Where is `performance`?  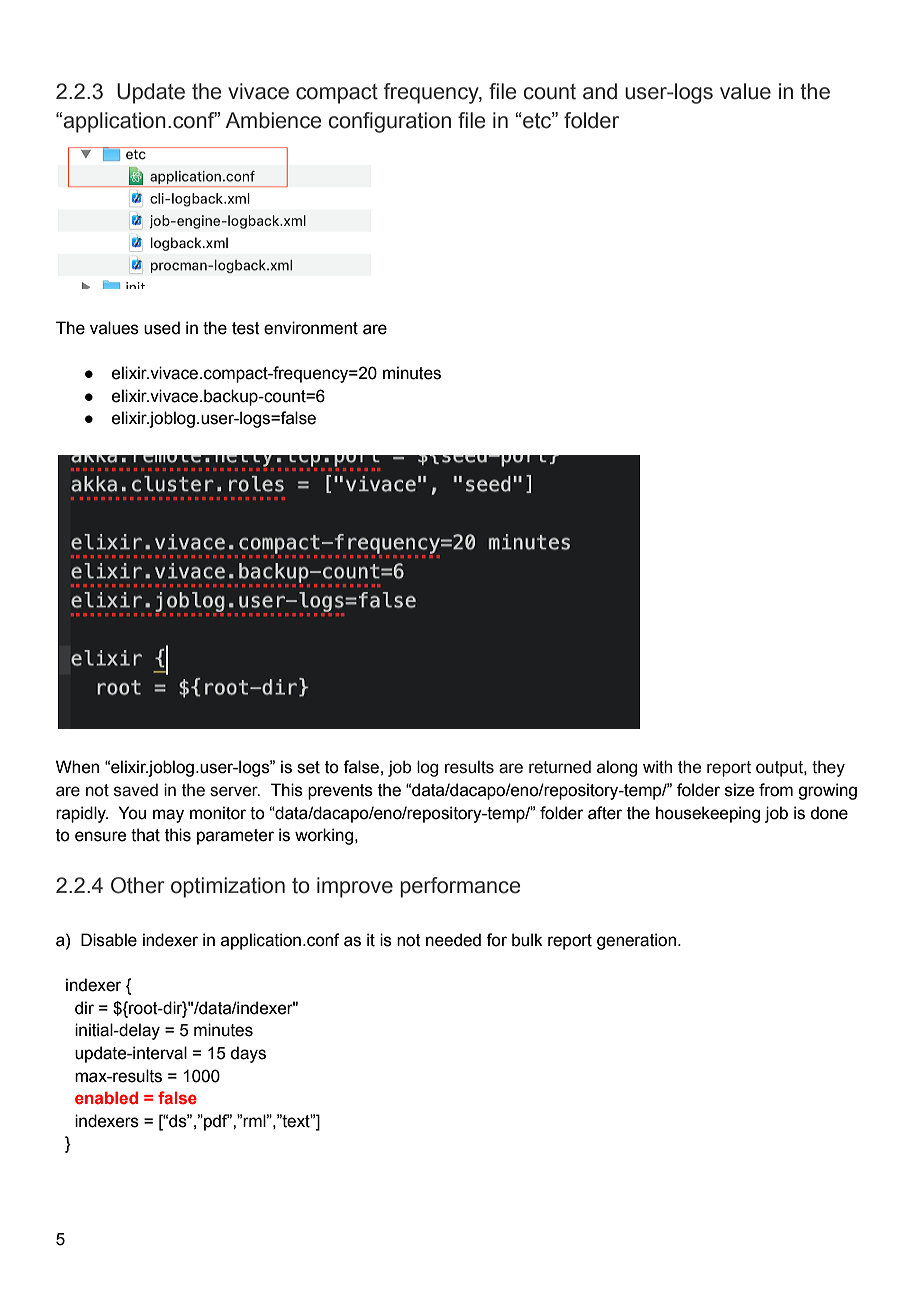 performance is located at coordinates (460, 887).
